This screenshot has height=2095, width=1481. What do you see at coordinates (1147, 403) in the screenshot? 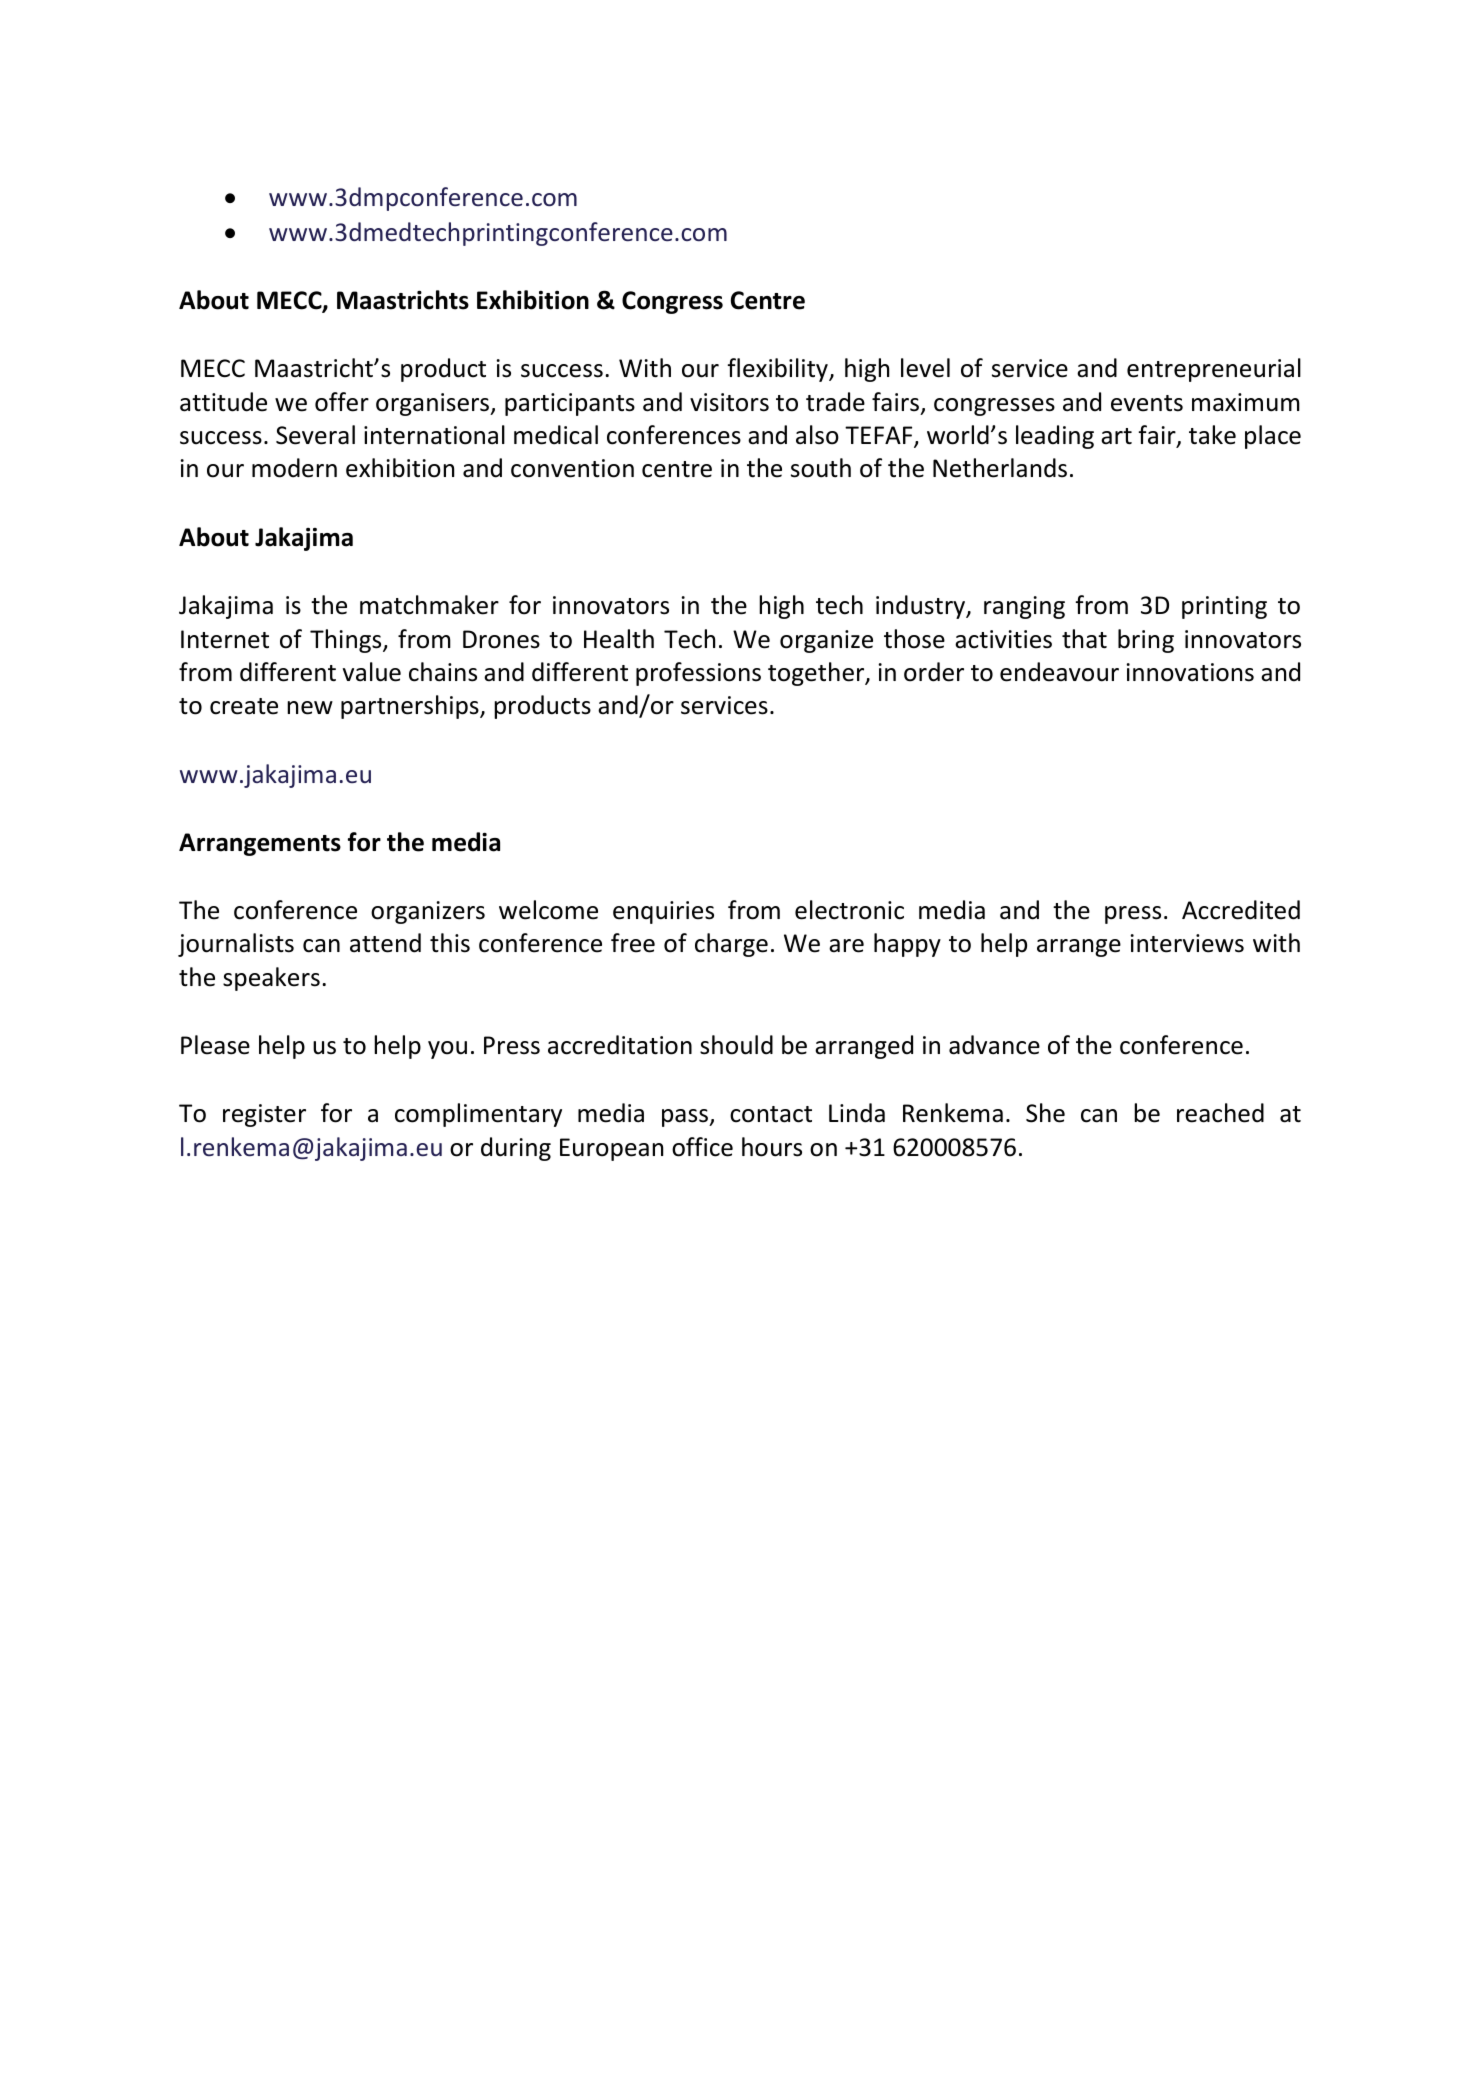
I see `events` at bounding box center [1147, 403].
